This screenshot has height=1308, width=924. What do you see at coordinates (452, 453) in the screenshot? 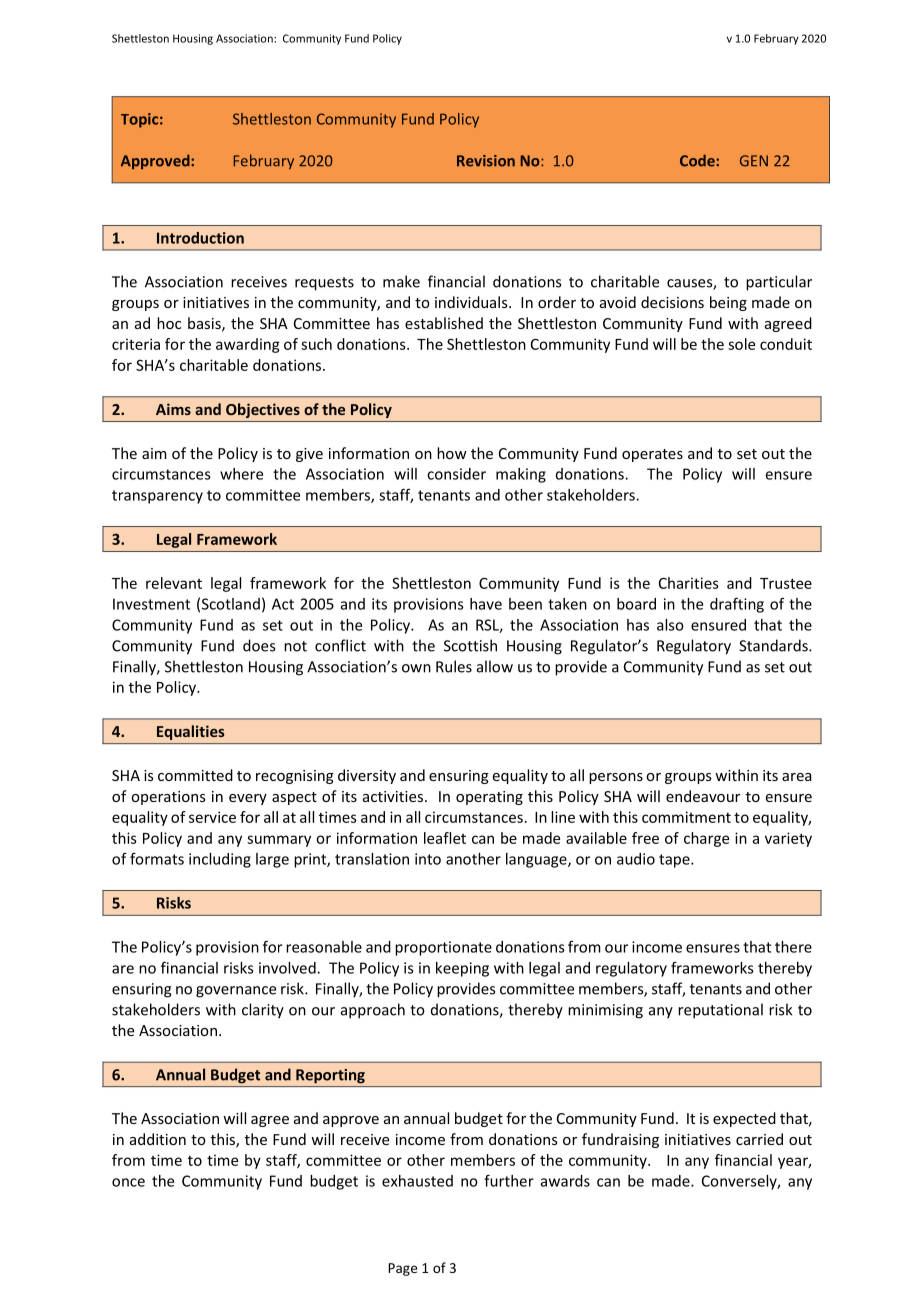
I see `how` at bounding box center [452, 453].
